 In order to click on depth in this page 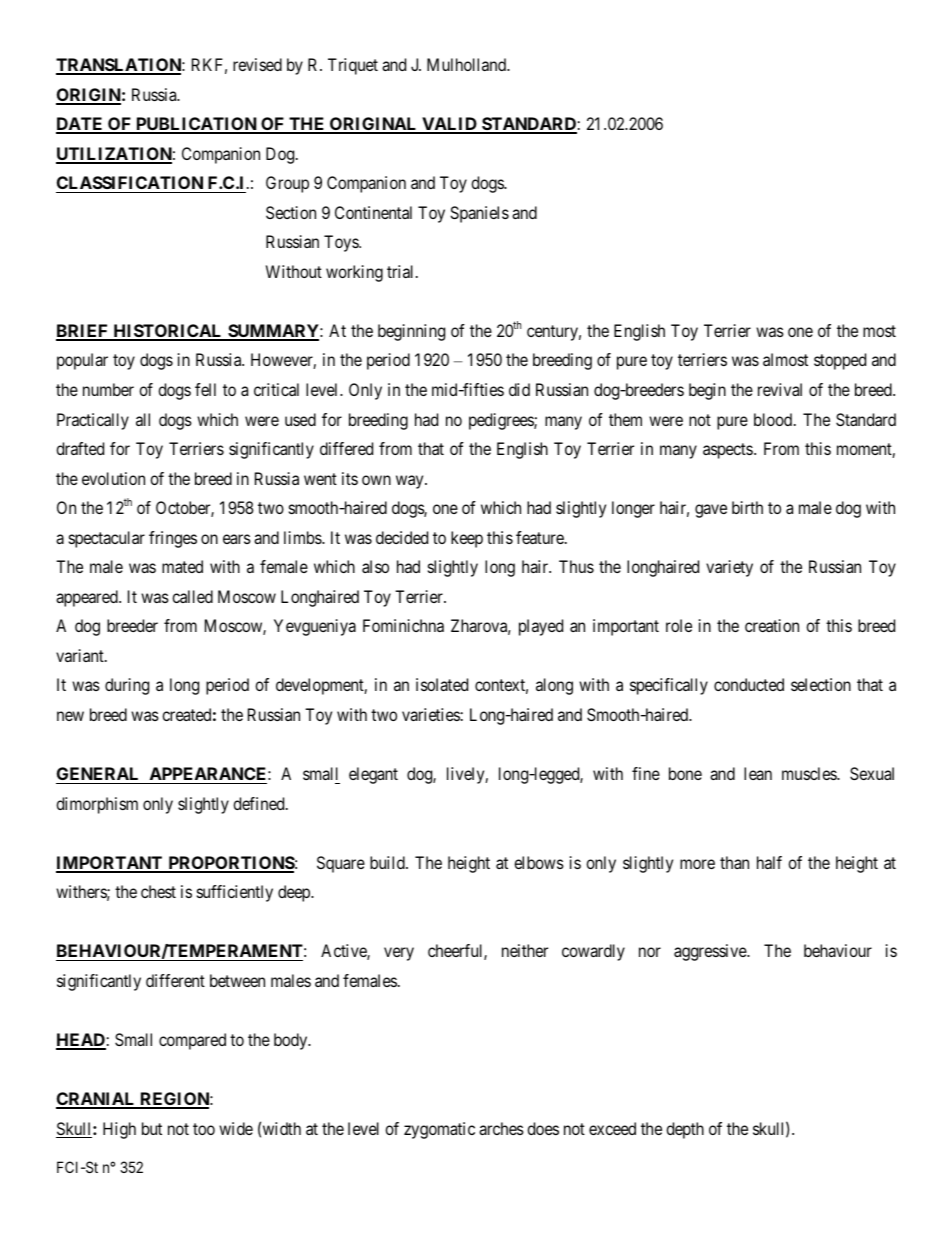, I will do `click(685, 1130)`.
